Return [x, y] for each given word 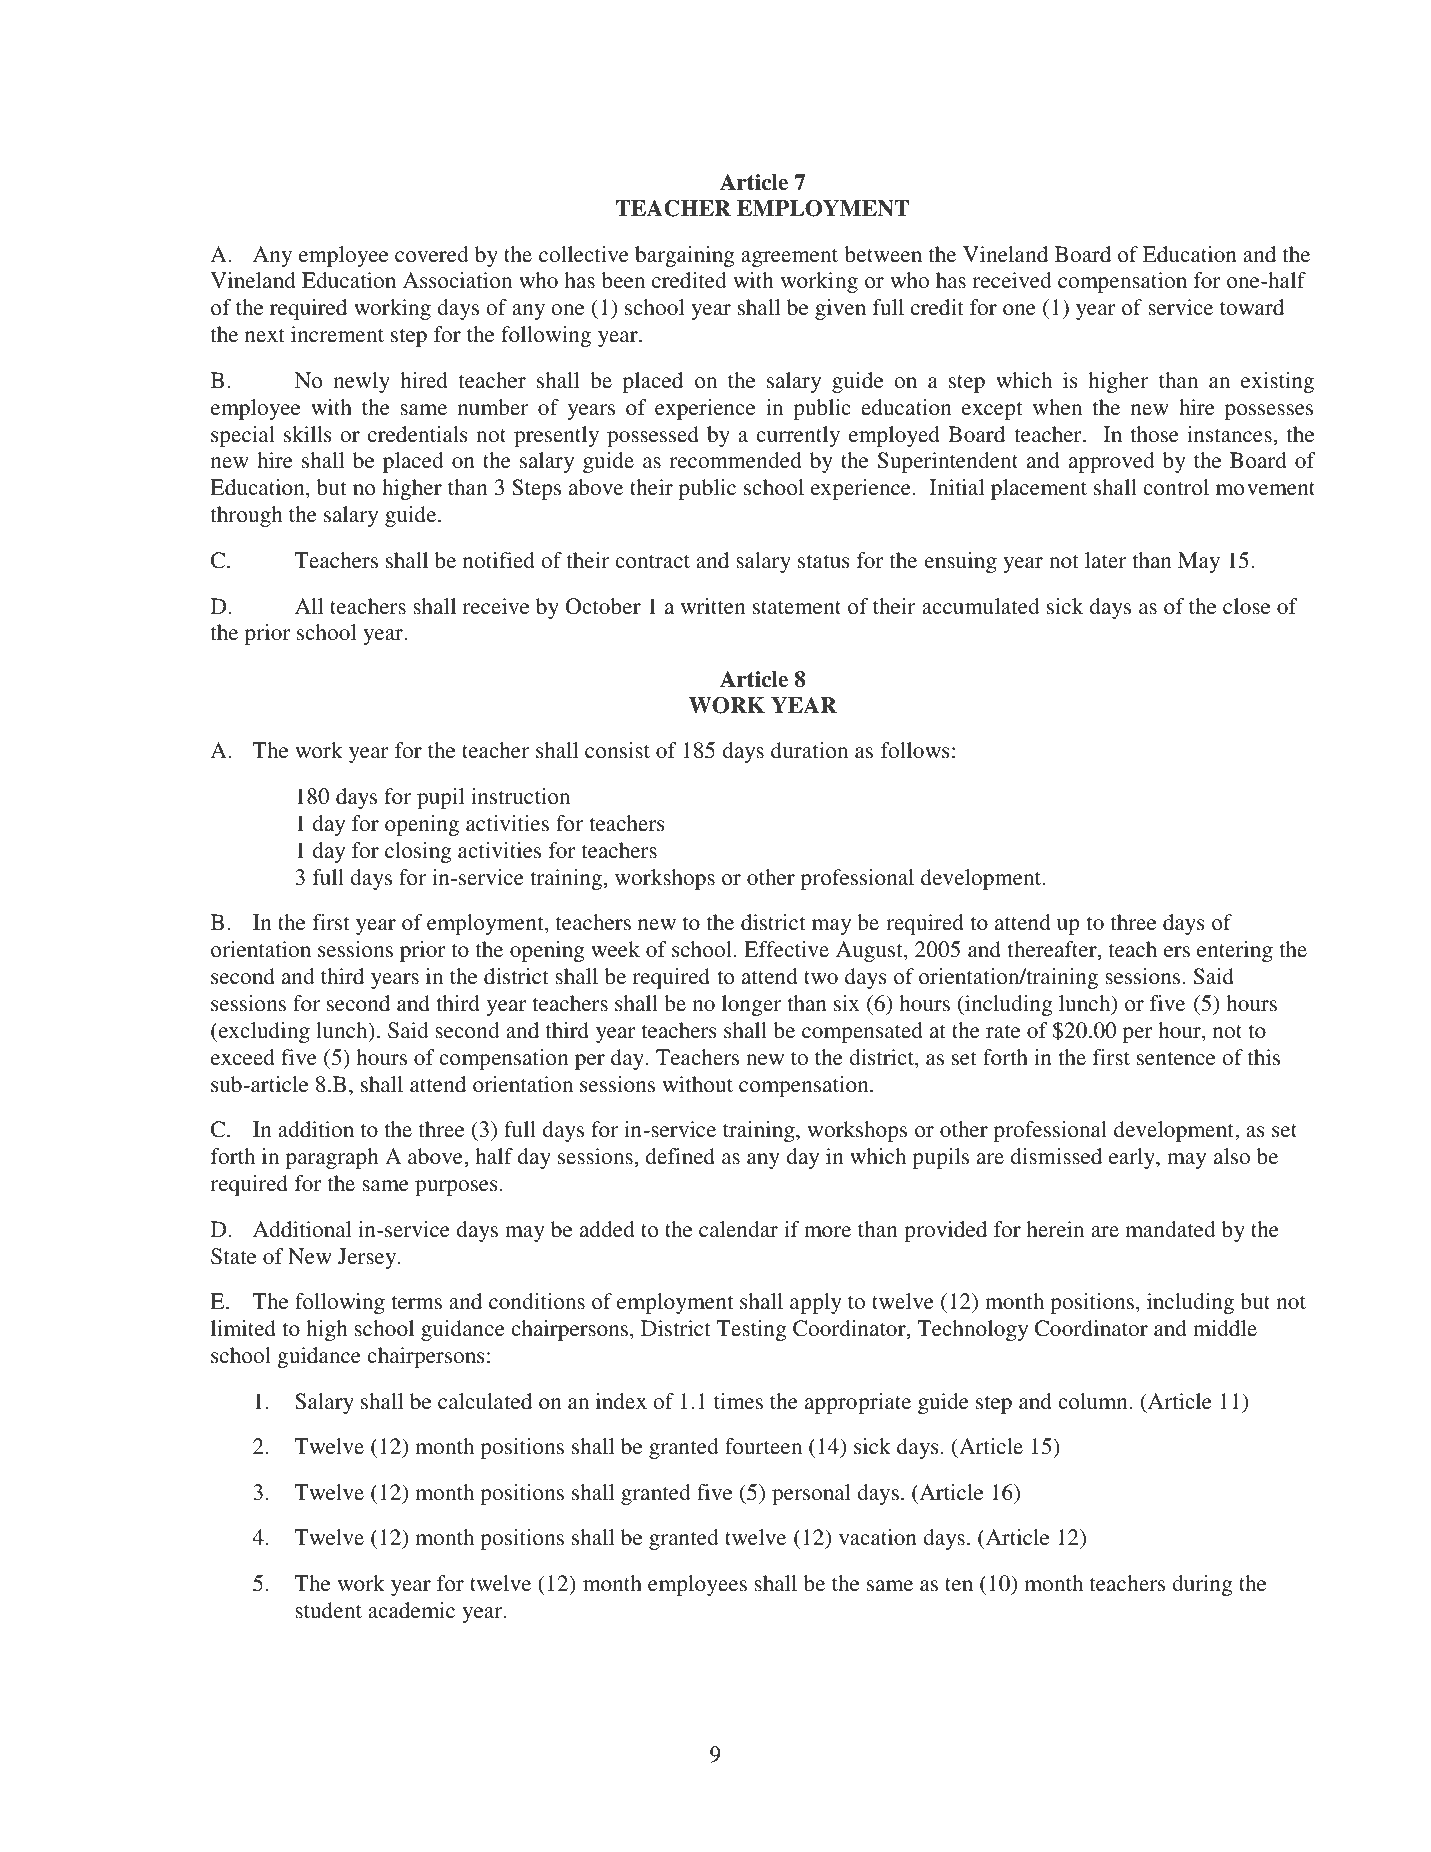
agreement [789, 258]
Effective [786, 949]
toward [1252, 307]
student [328, 1610]
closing [418, 852]
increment [337, 334]
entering [1235, 951]
